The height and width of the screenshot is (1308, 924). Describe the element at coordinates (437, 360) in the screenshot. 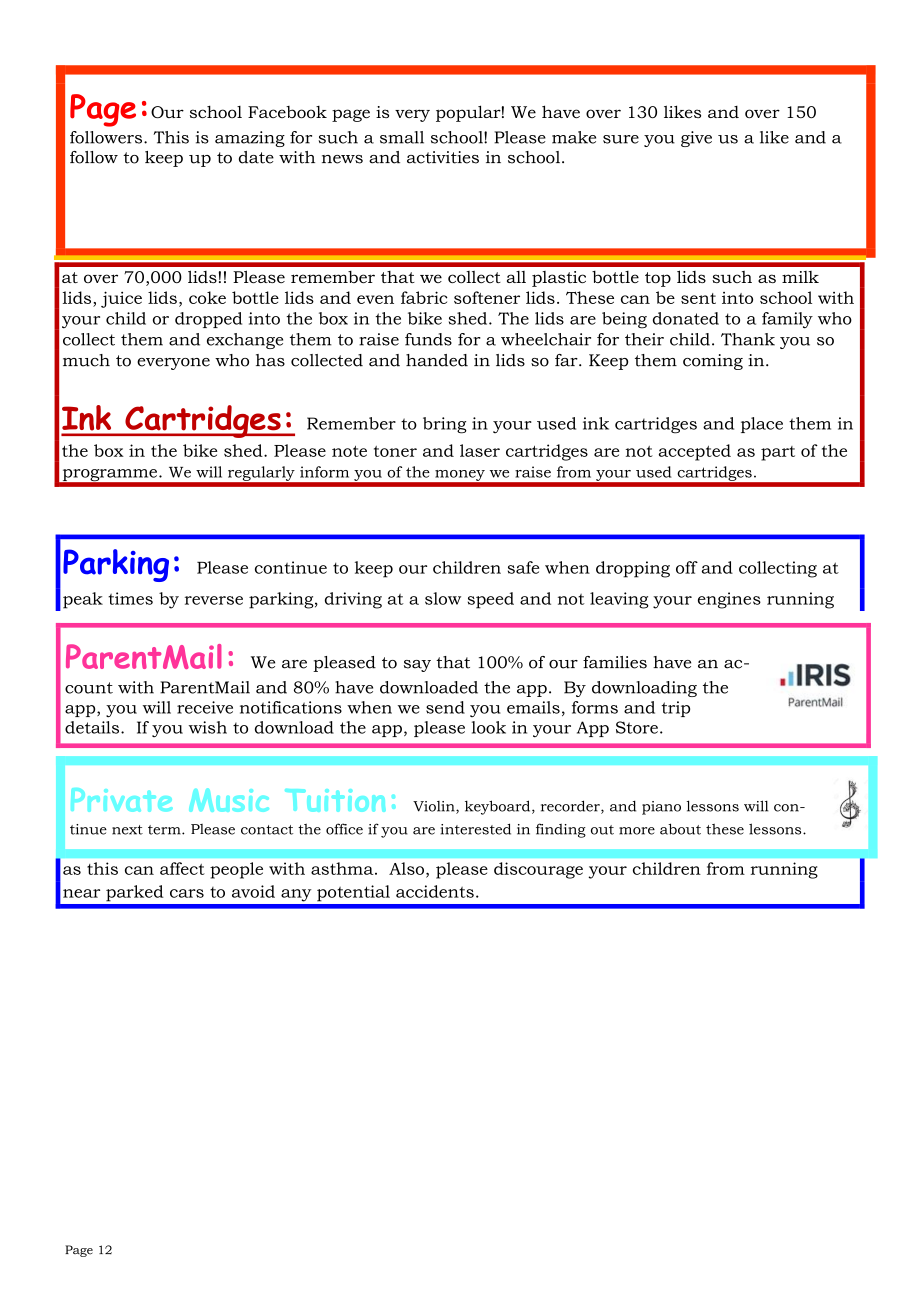

I see `handed` at that location.
